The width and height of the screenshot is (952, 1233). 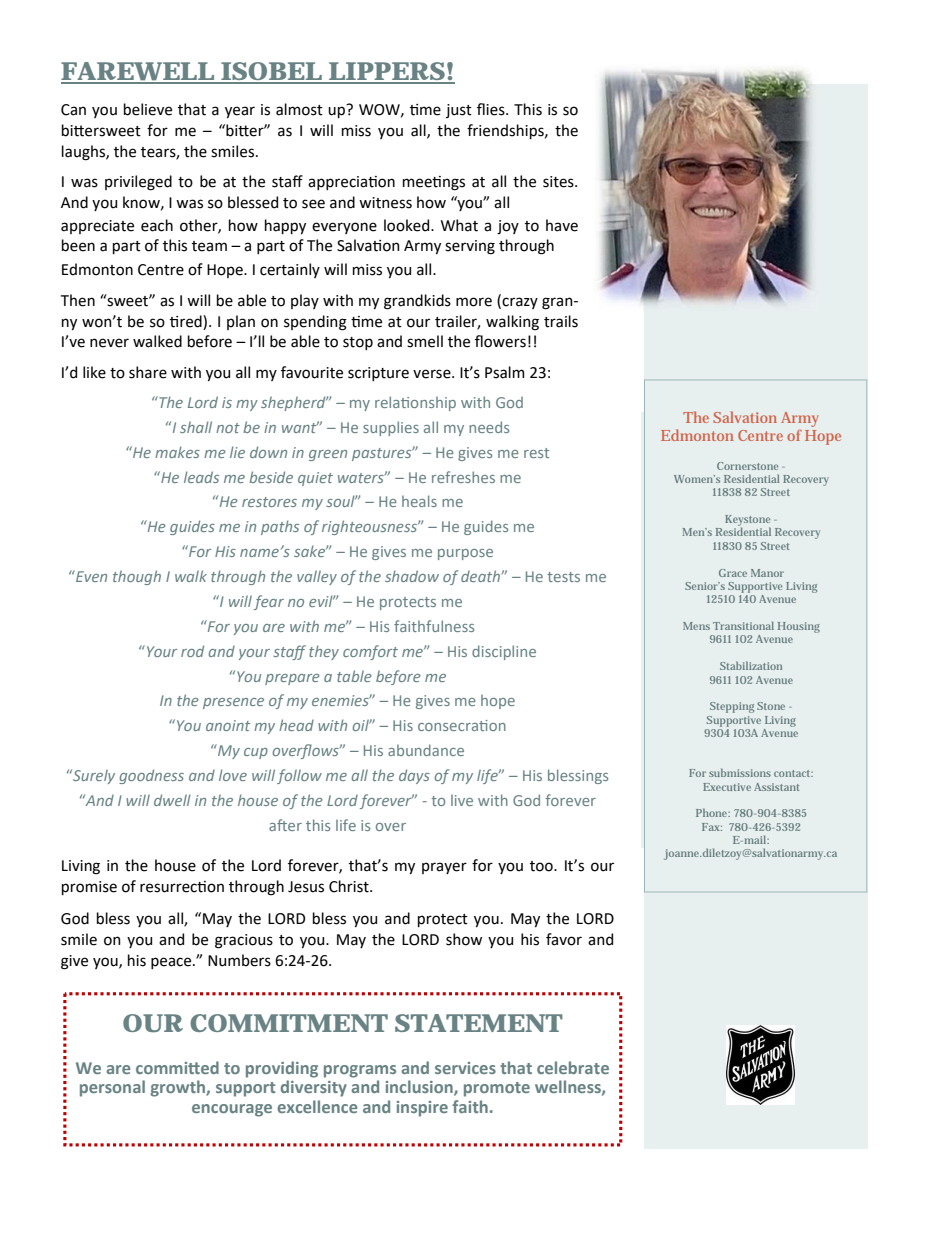 What do you see at coordinates (137, 577) in the screenshot?
I see `though` at bounding box center [137, 577].
